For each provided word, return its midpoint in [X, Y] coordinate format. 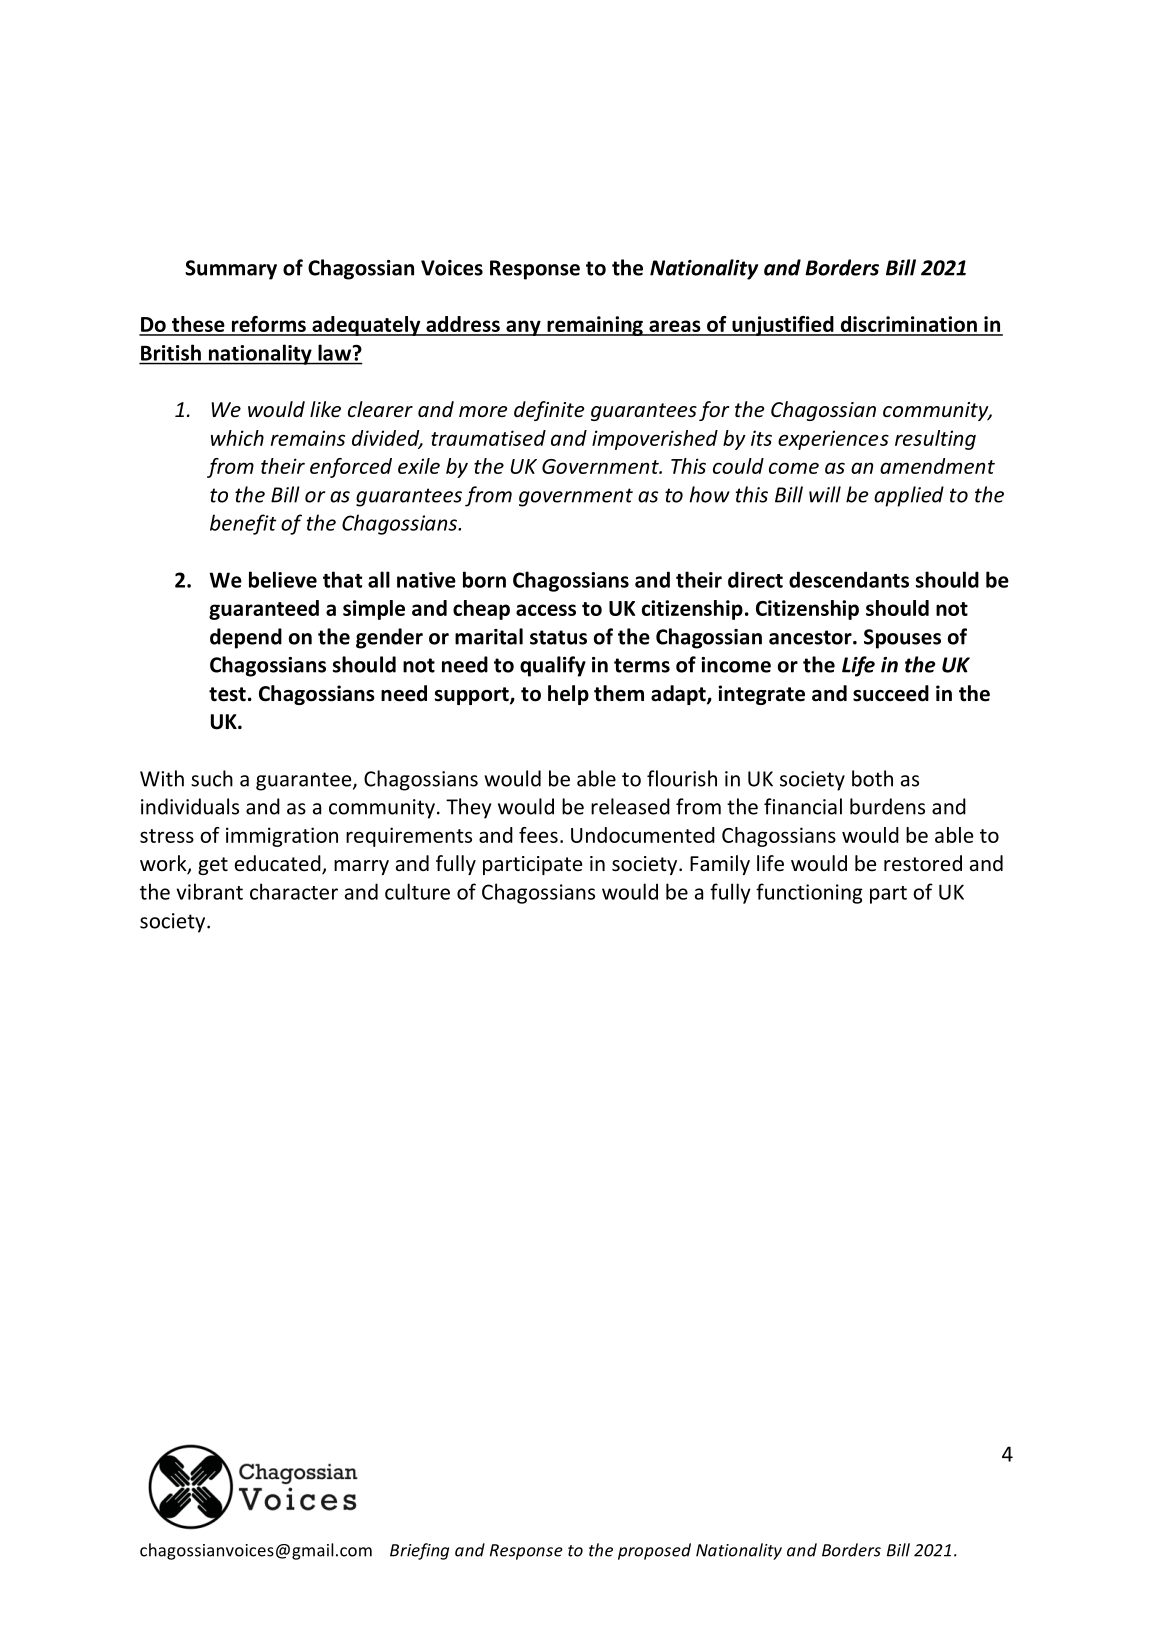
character [294, 891]
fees [538, 835]
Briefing [419, 1551]
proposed [654, 1551]
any [523, 328]
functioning [809, 893]
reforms [268, 325]
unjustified [783, 326]
